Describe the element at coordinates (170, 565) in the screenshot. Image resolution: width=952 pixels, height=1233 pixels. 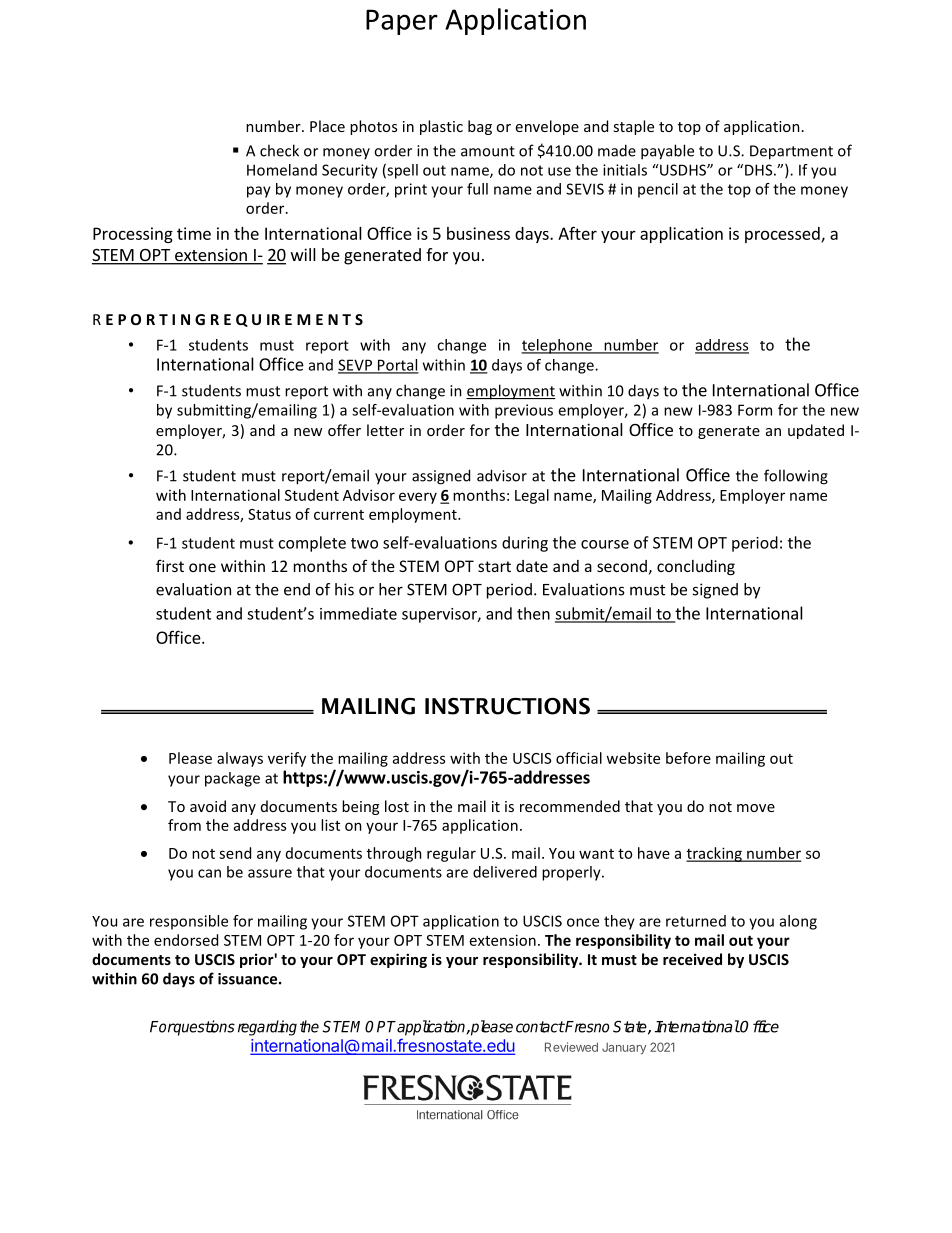
I see `first` at that location.
